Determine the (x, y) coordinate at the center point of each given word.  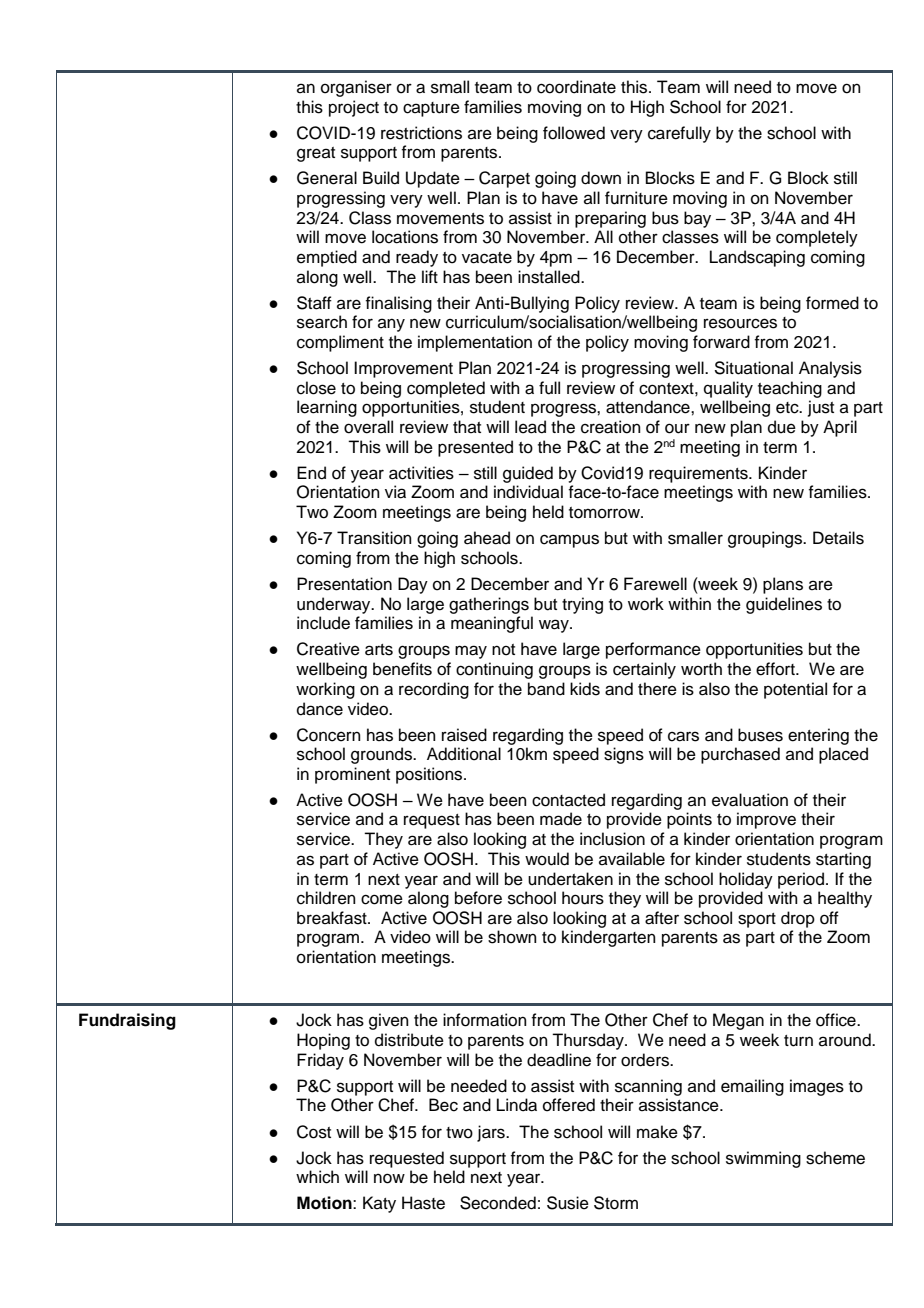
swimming (763, 1159)
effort (776, 669)
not (503, 650)
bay (697, 219)
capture (431, 109)
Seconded (498, 1203)
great (316, 154)
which (317, 1177)
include (323, 623)
